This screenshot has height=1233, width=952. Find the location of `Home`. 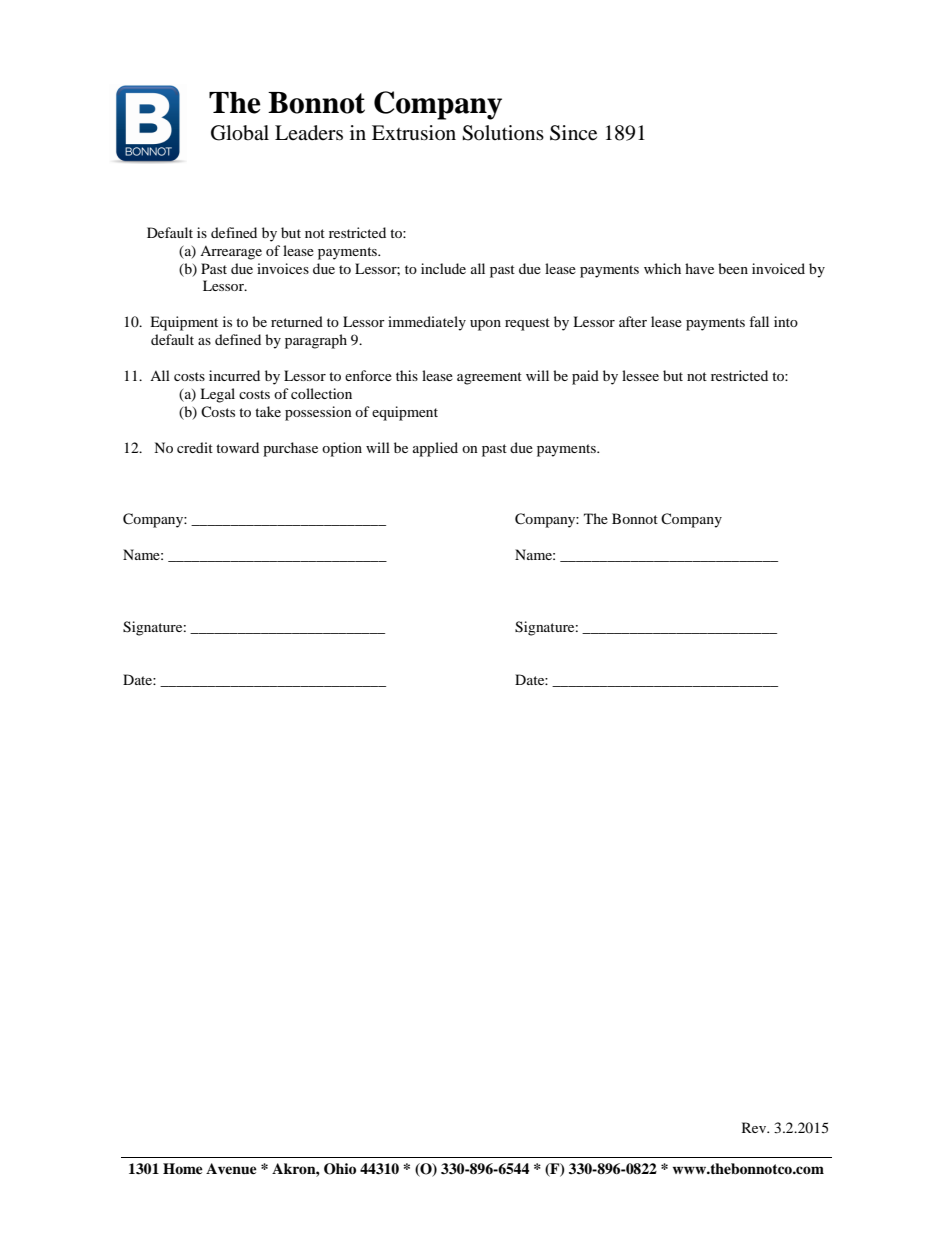

Home is located at coordinates (183, 1168).
